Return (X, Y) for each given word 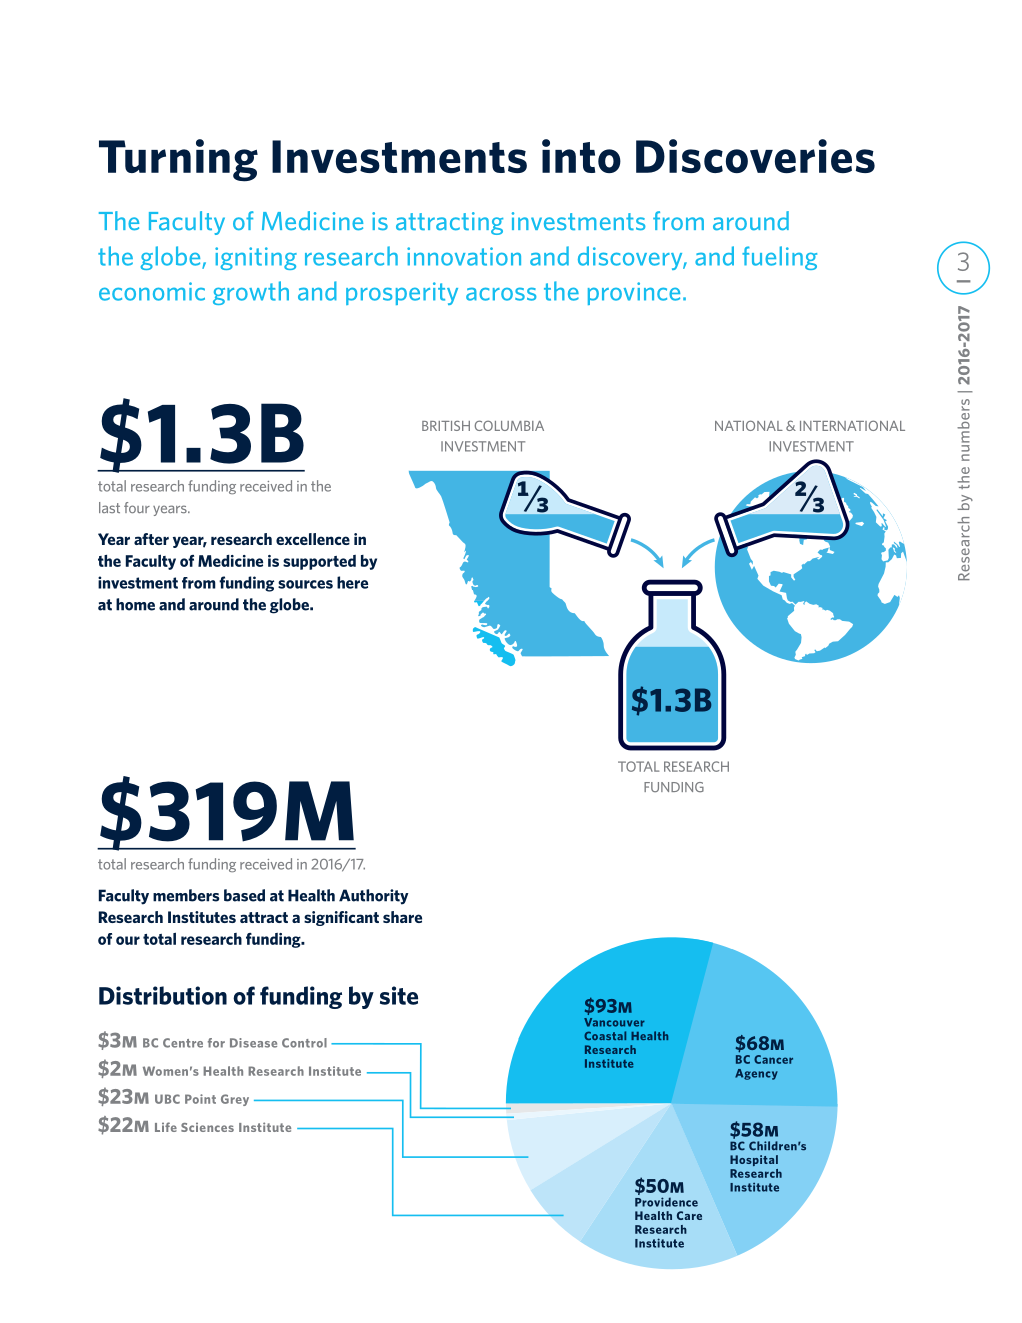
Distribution (163, 995)
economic (152, 291)
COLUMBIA (509, 425)
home (135, 604)
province (634, 293)
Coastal (605, 1035)
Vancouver (614, 1022)
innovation (464, 256)
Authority (373, 897)
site (399, 995)
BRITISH (446, 426)
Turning (178, 160)
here (352, 582)
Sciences (207, 1127)
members (186, 895)
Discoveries (755, 156)
